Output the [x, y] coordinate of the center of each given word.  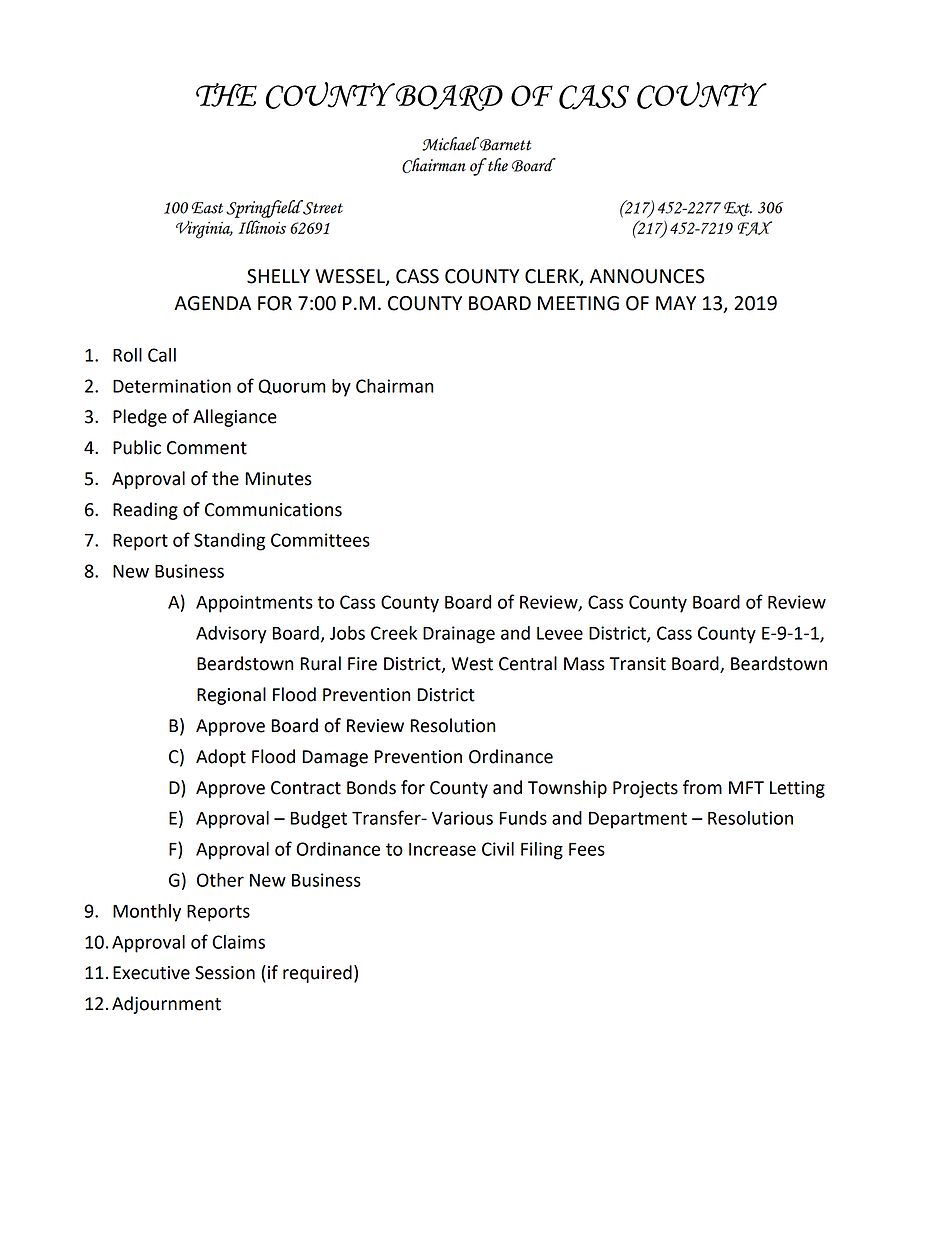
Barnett [504, 144]
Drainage [459, 635]
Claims [238, 942]
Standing [229, 542]
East [207, 208]
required [317, 974]
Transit [638, 664]
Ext [738, 209]
